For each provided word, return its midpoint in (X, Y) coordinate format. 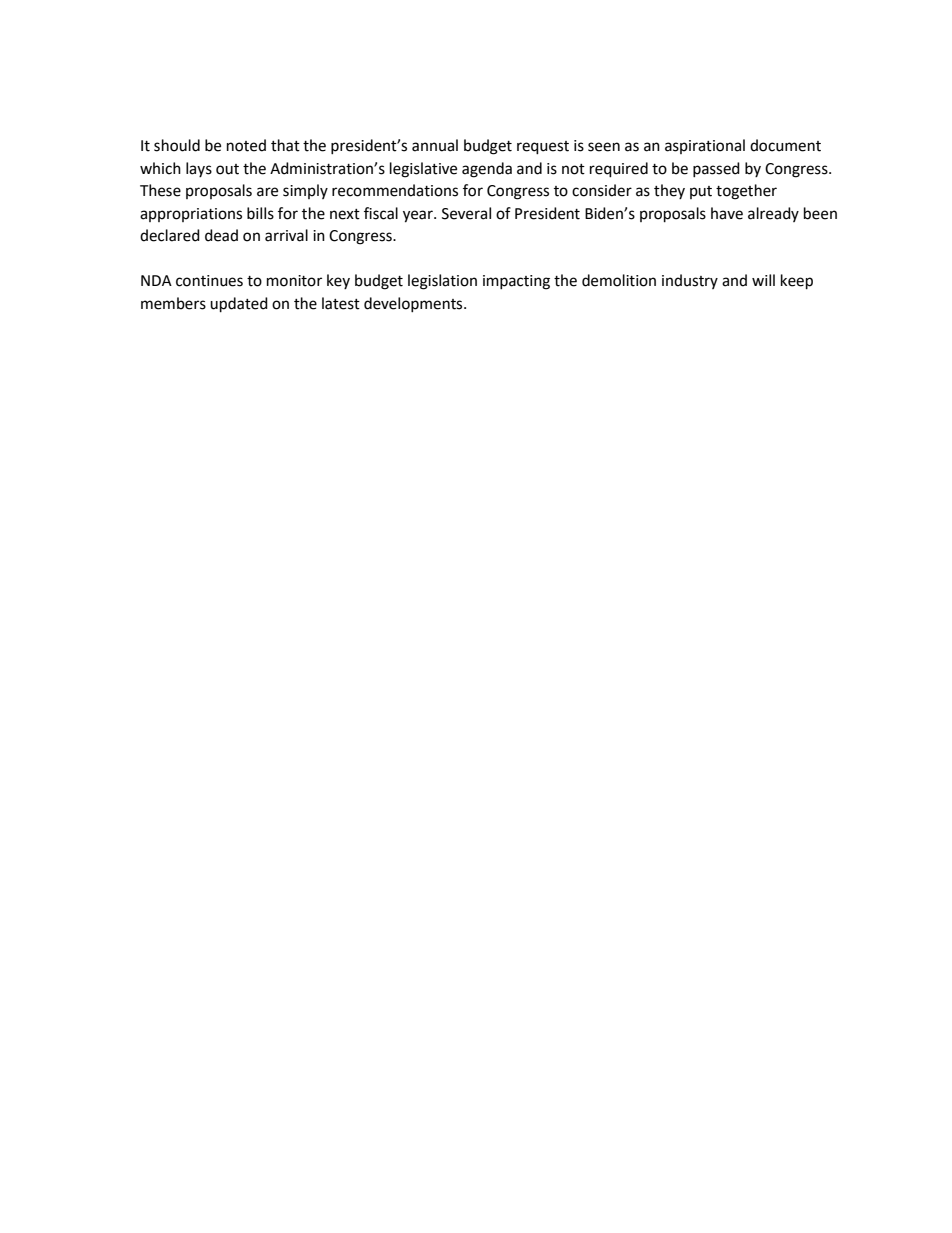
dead (221, 235)
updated (239, 305)
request (543, 148)
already (773, 214)
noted (246, 145)
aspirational (705, 146)
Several (466, 213)
